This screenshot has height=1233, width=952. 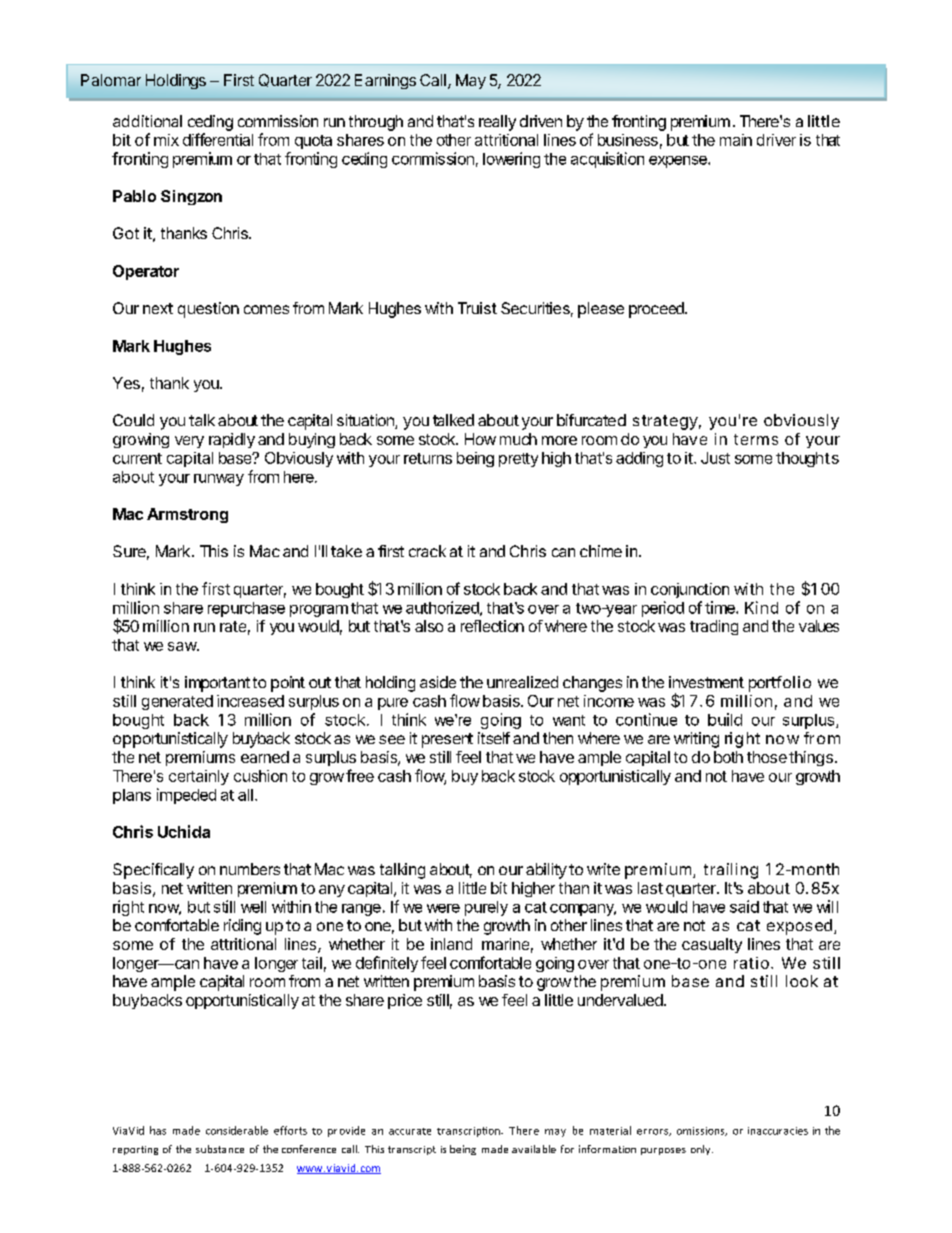 I want to click on How, so click(x=480, y=439).
